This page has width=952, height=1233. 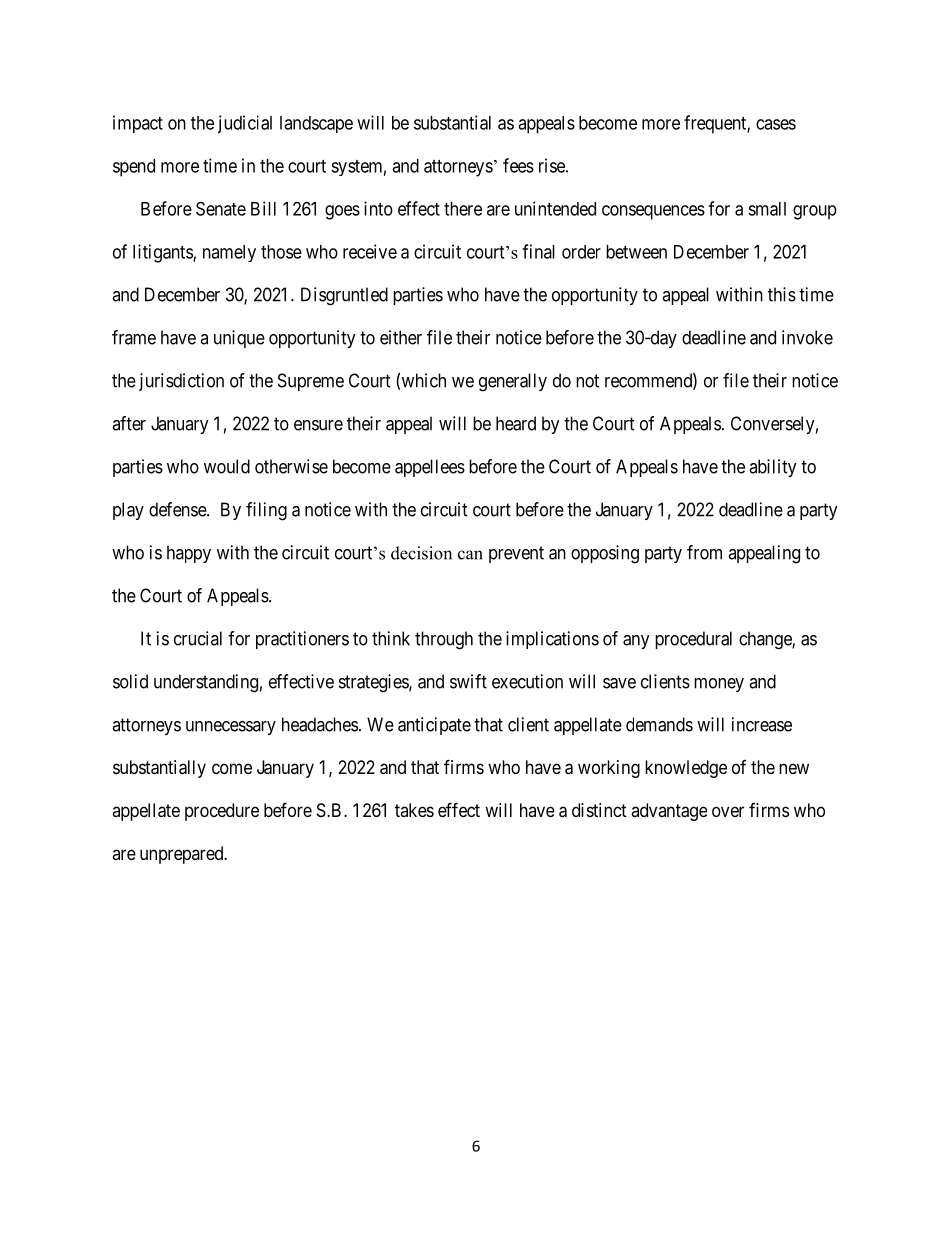 What do you see at coordinates (181, 382) in the page?
I see `jurisdiction` at bounding box center [181, 382].
